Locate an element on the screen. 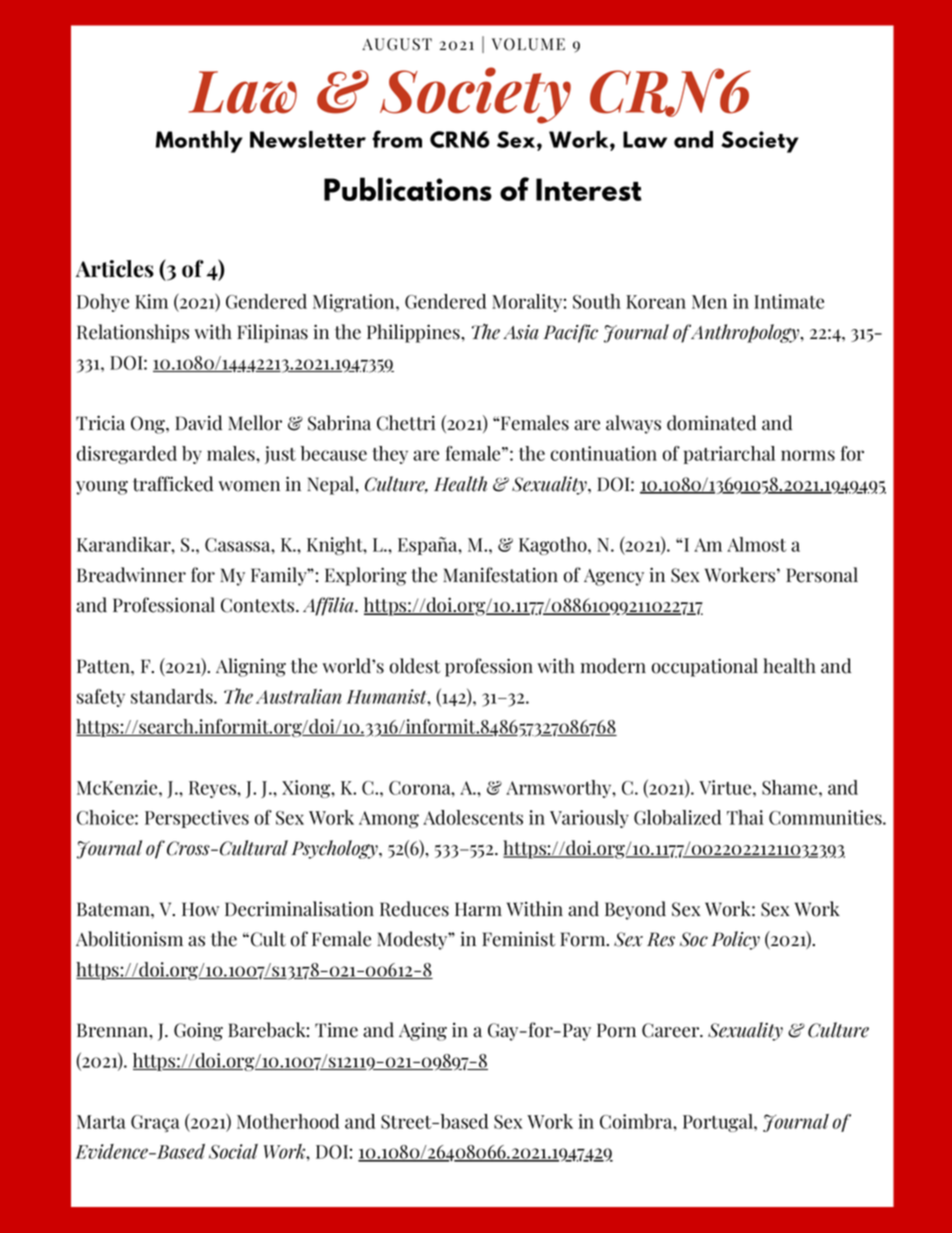  Kim is located at coordinates (151, 301).
